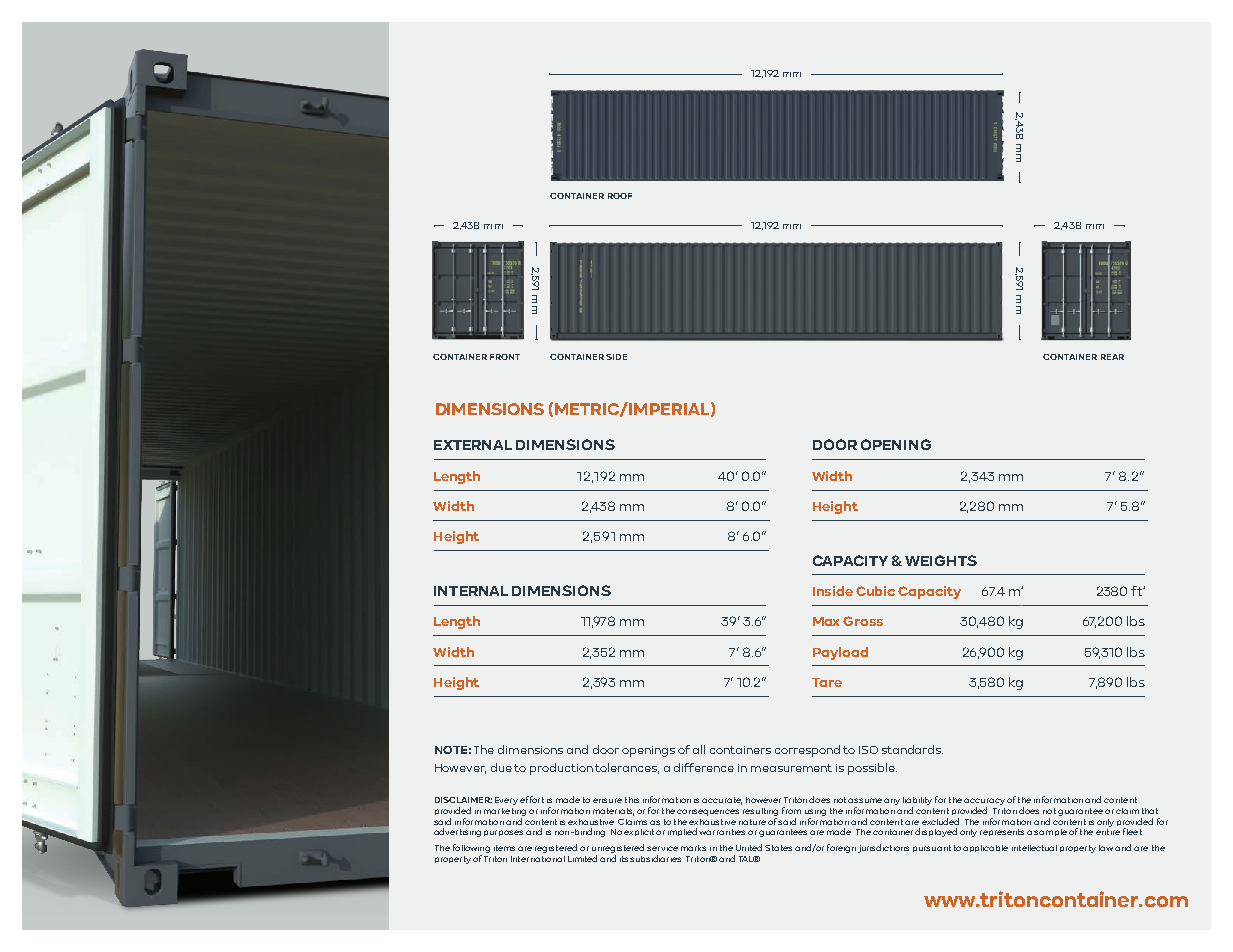 This screenshot has width=1233, height=952. I want to click on INTERNAL, so click(471, 591).
